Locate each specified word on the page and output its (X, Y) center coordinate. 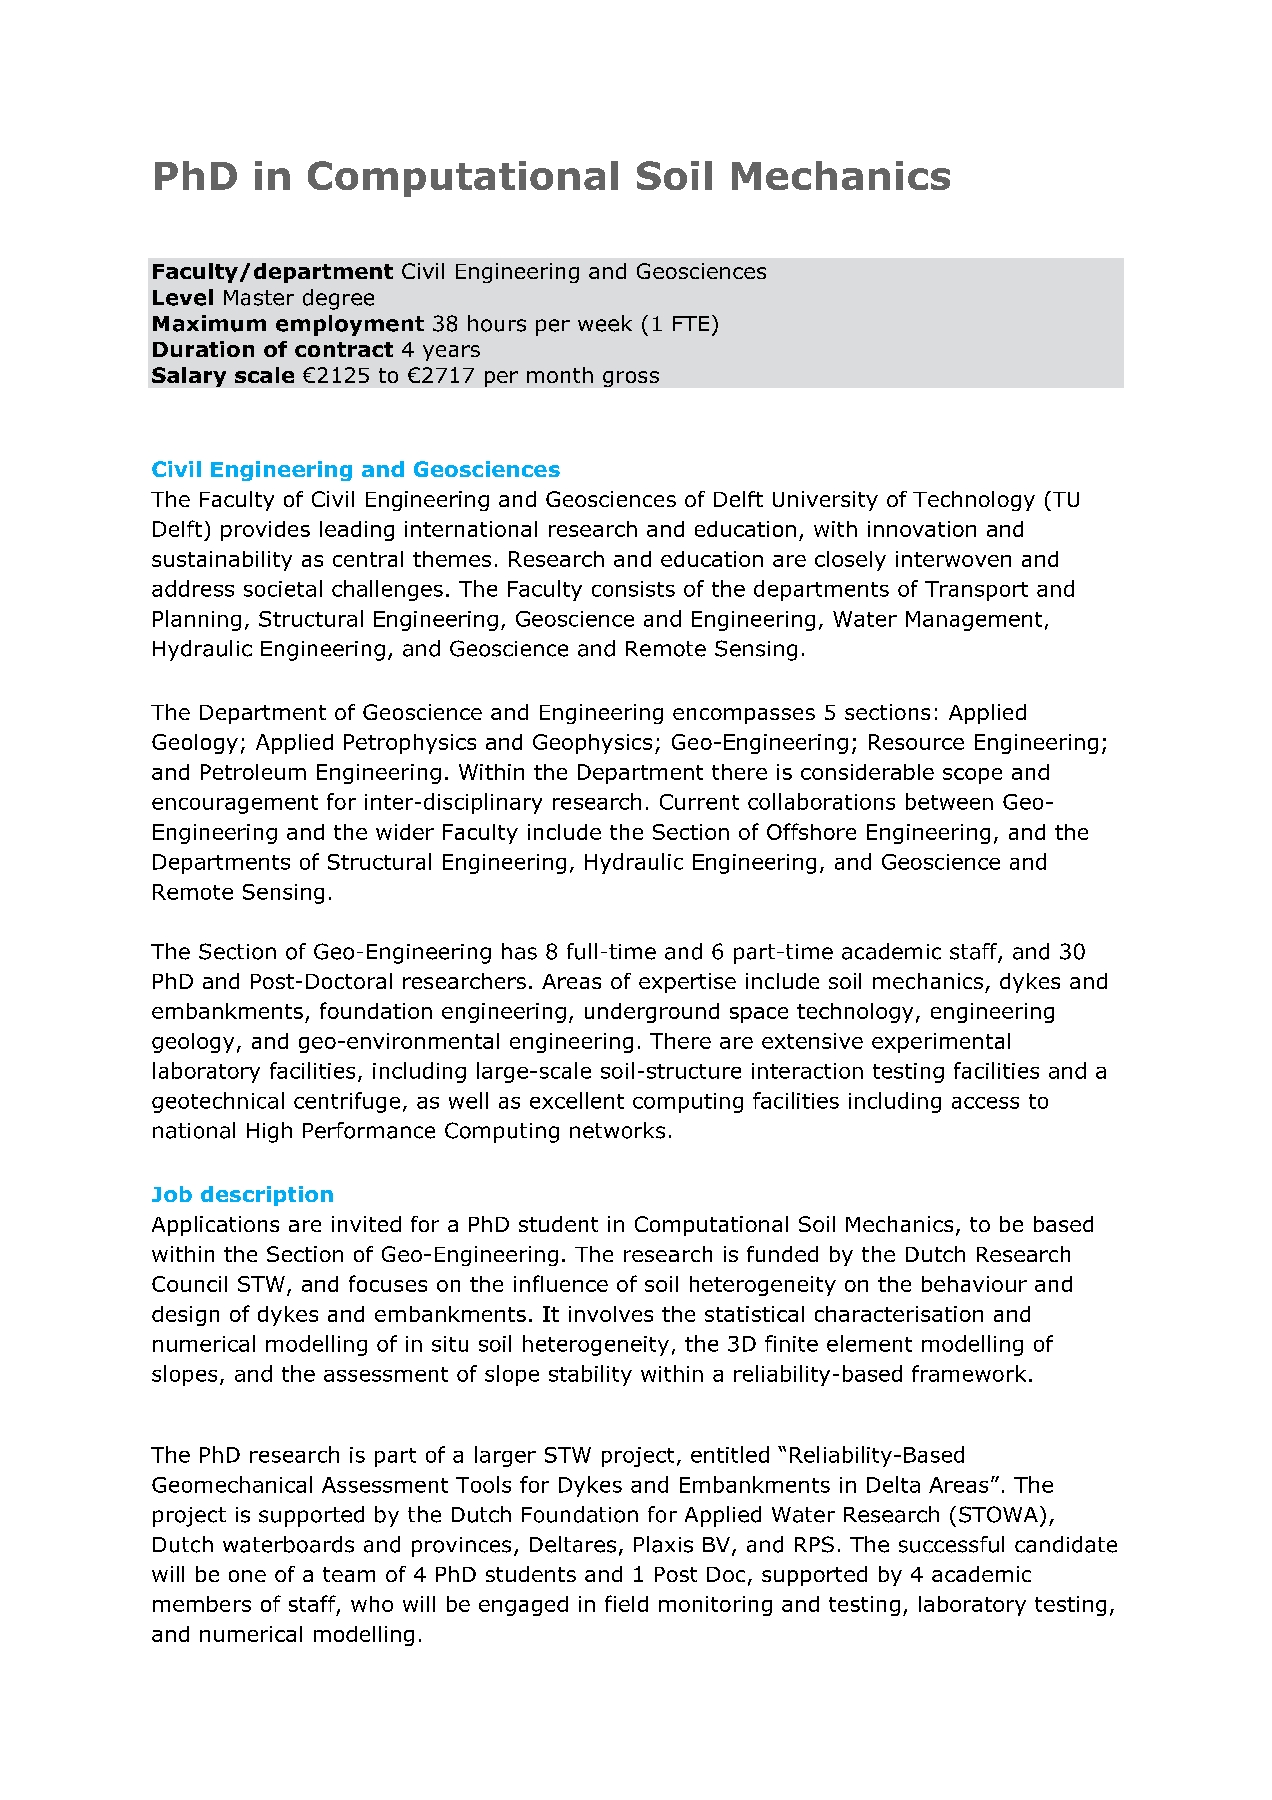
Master (259, 298)
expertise (687, 983)
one (247, 1576)
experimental (941, 1043)
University (825, 501)
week (605, 323)
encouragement (235, 804)
